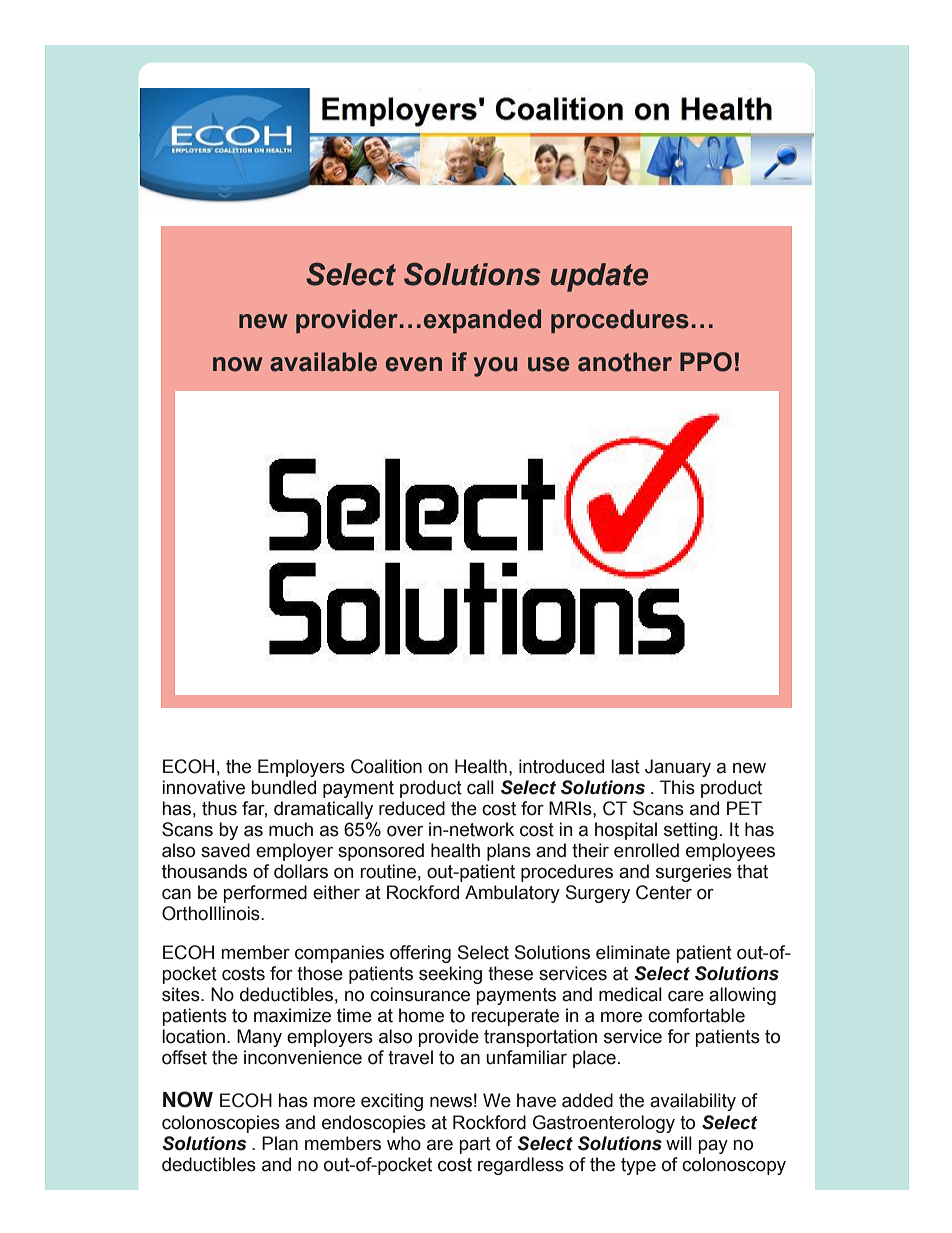 This screenshot has width=952, height=1233. What do you see at coordinates (706, 362) in the screenshot?
I see `PPO` at bounding box center [706, 362].
